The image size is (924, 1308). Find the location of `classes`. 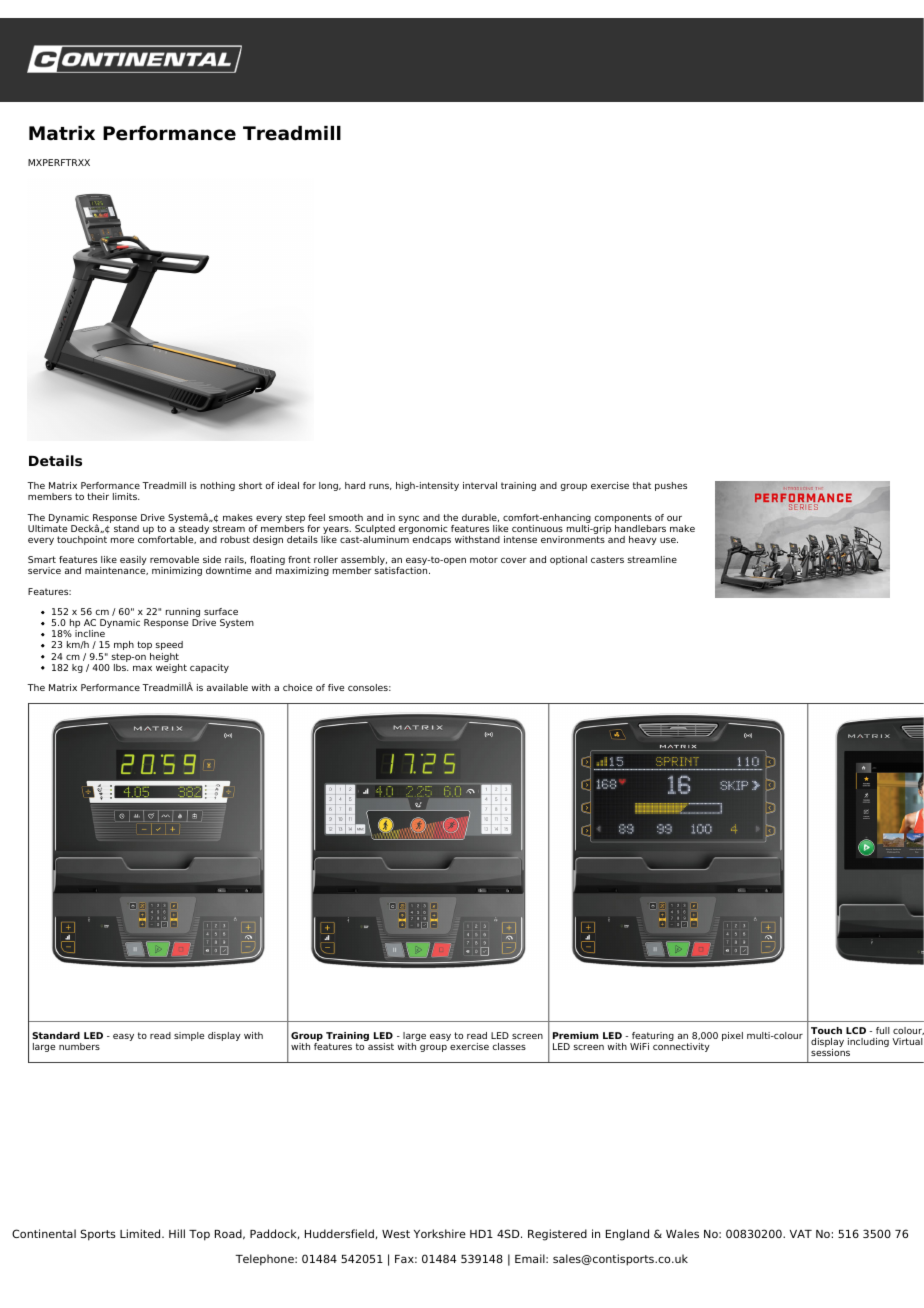

classes is located at coordinates (509, 1046).
